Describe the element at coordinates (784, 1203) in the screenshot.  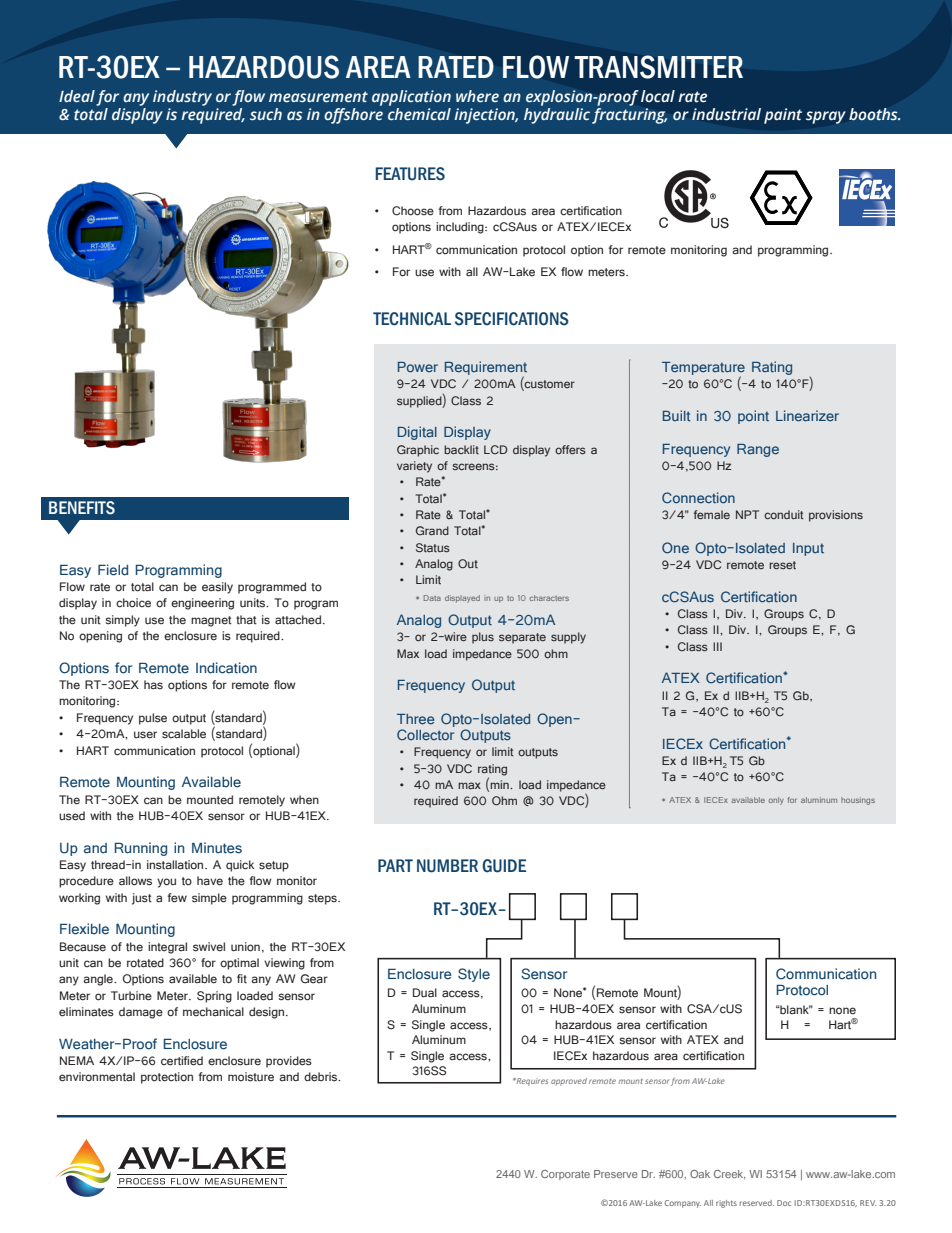
I see `Doc` at that location.
